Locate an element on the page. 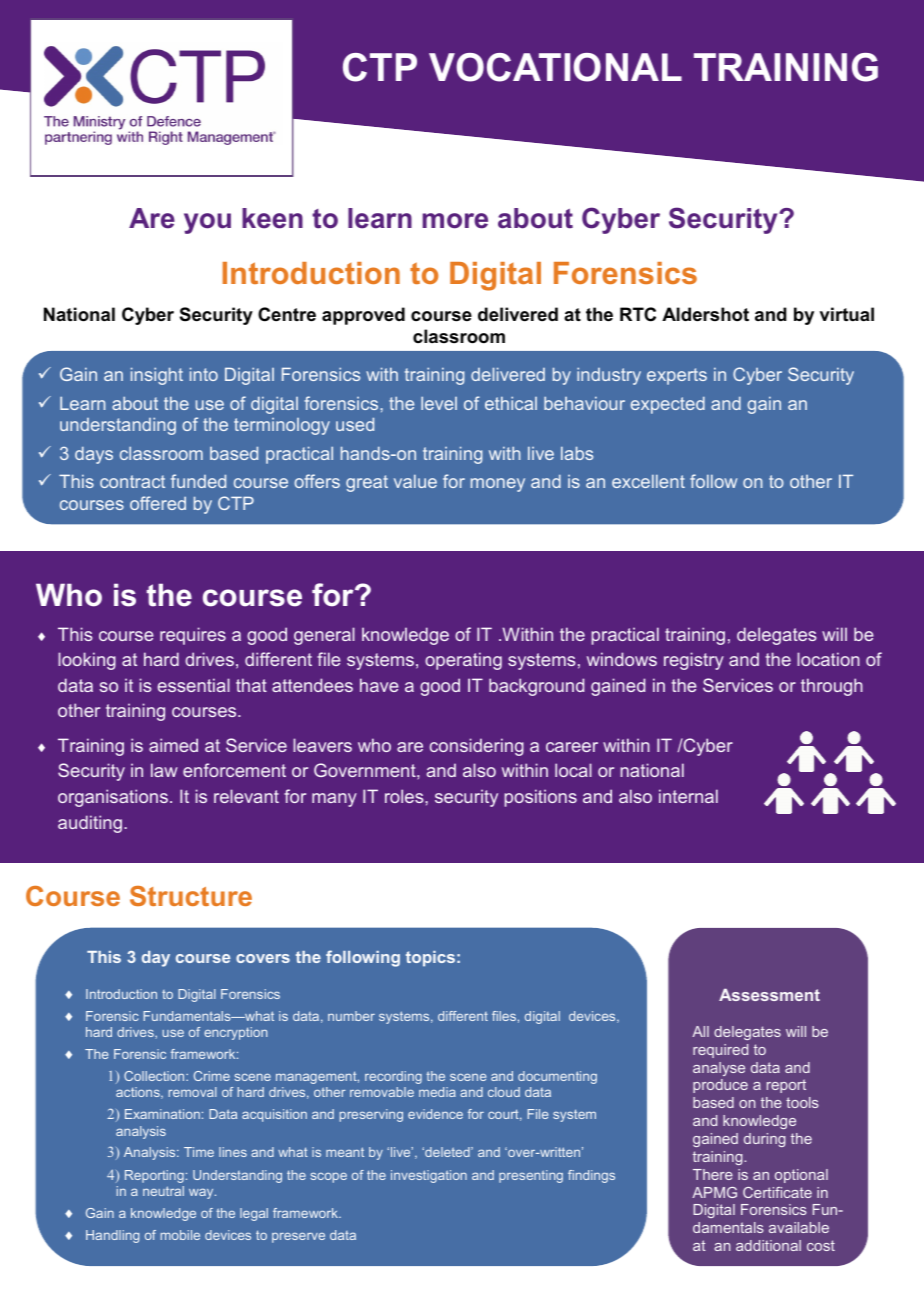  internal is located at coordinates (688, 796).
